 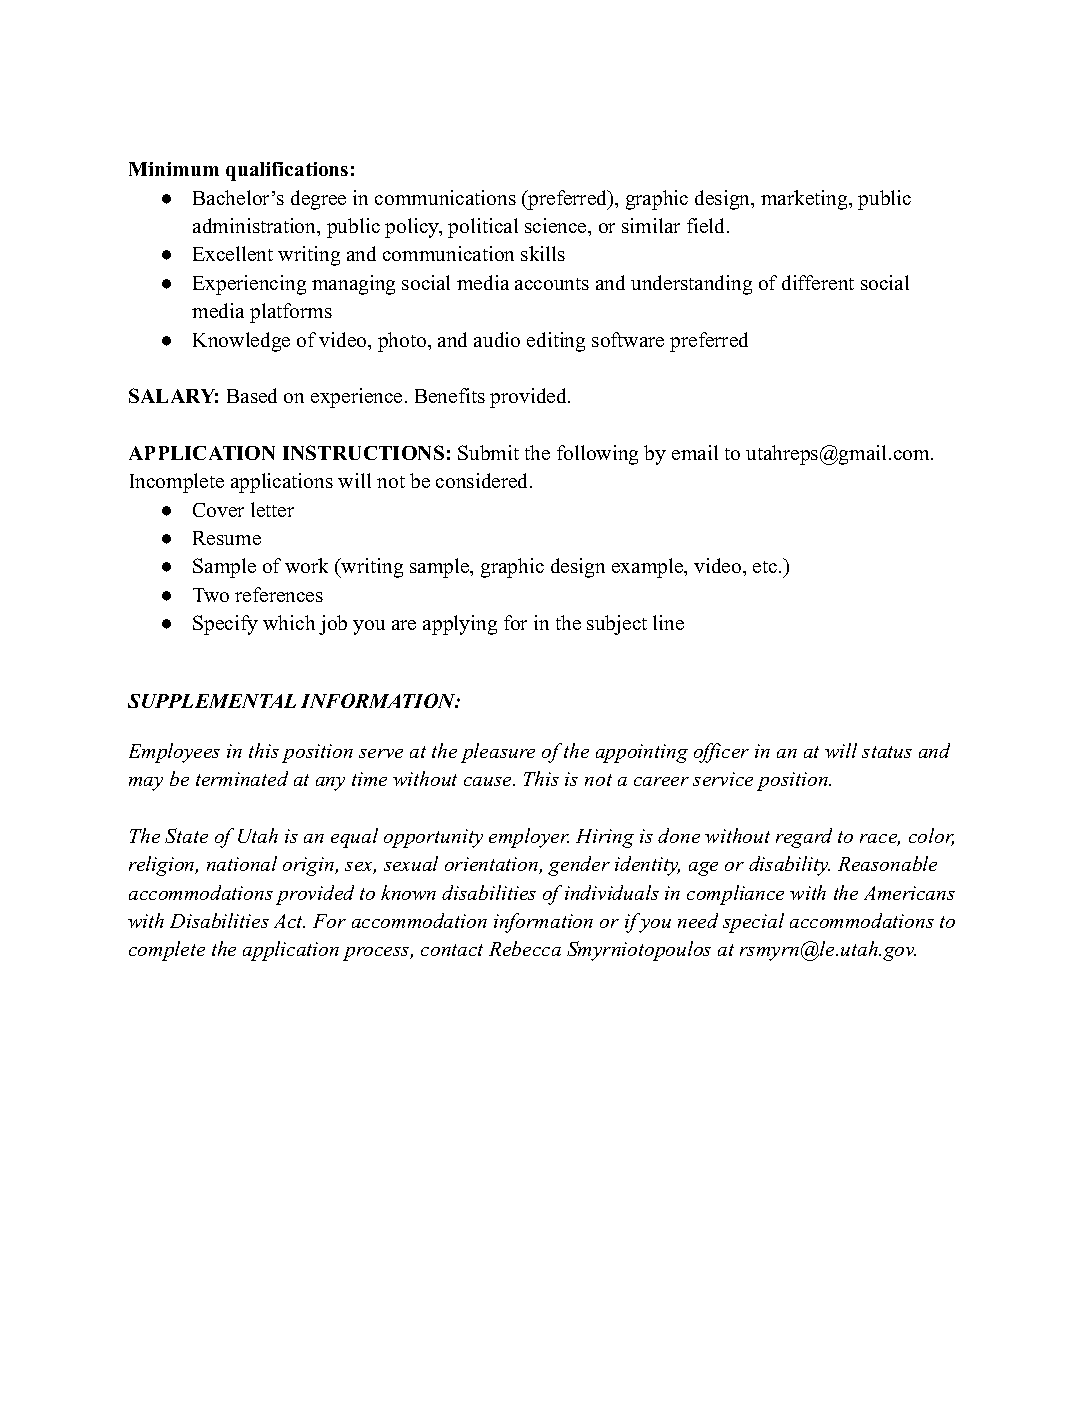 I want to click on example, so click(x=648, y=568).
